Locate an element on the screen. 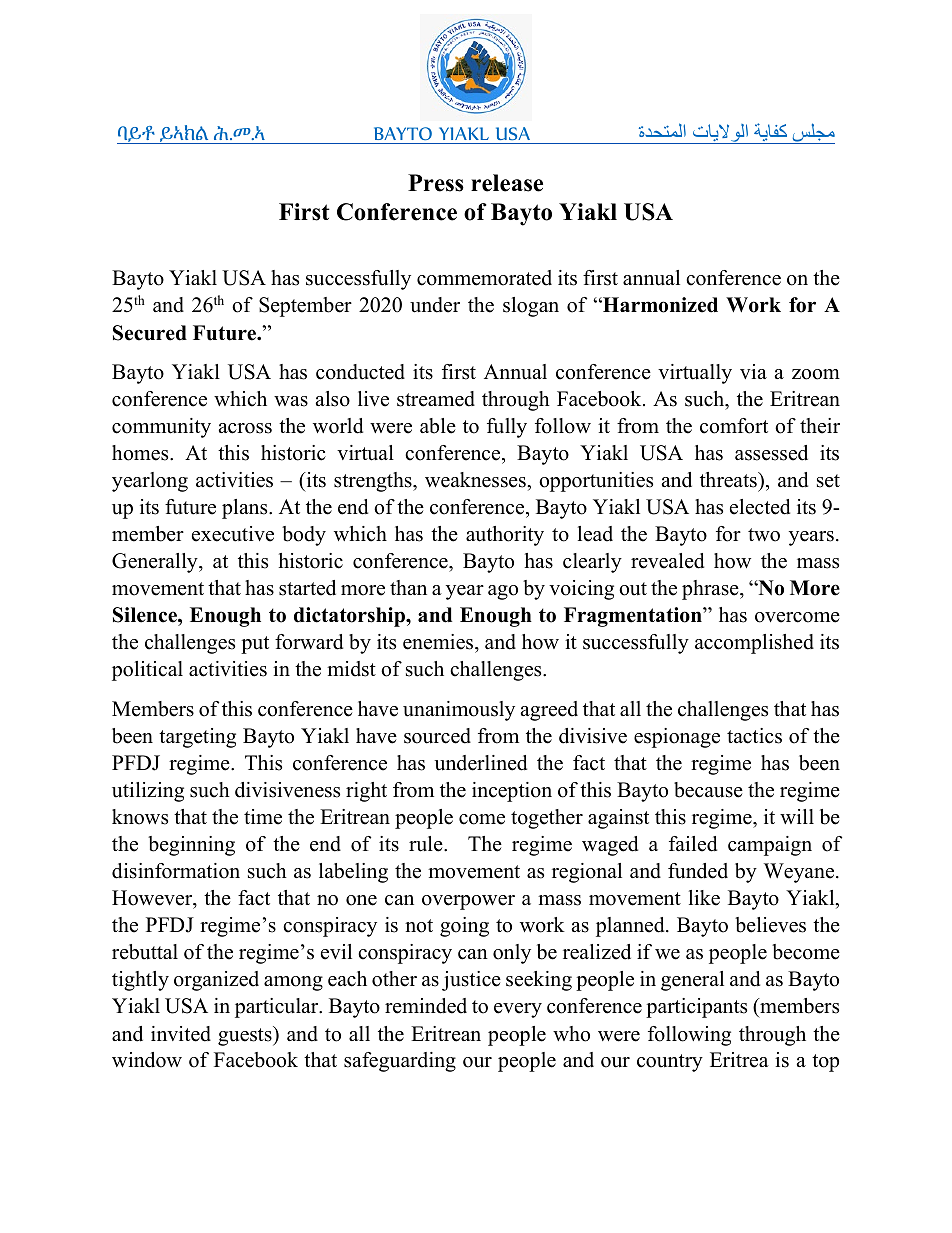 The width and height of the screenshot is (952, 1233). inception is located at coordinates (512, 792).
